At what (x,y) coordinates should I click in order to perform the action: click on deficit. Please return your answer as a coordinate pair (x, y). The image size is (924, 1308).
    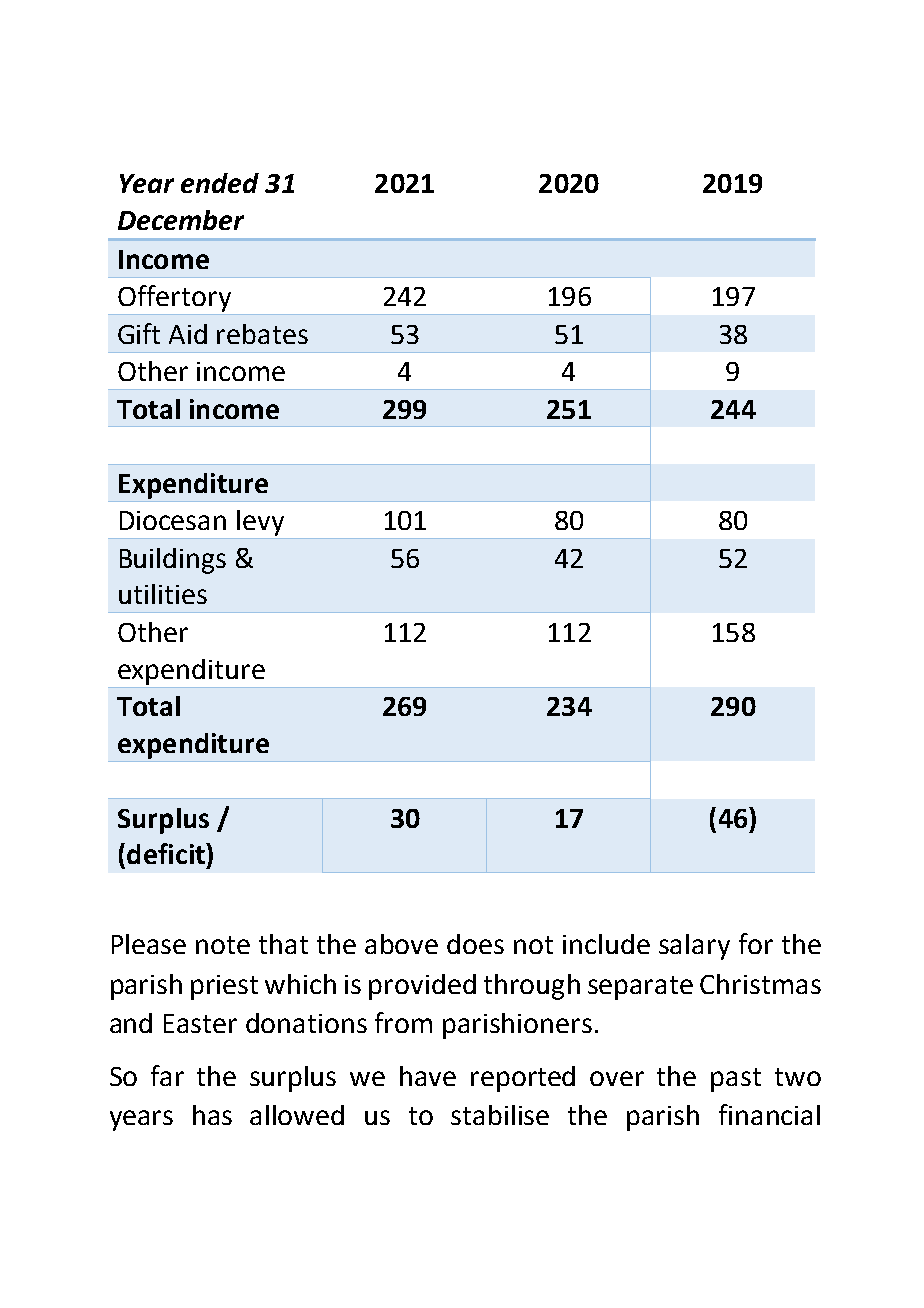
    Looking at the image, I should click on (167, 853).
